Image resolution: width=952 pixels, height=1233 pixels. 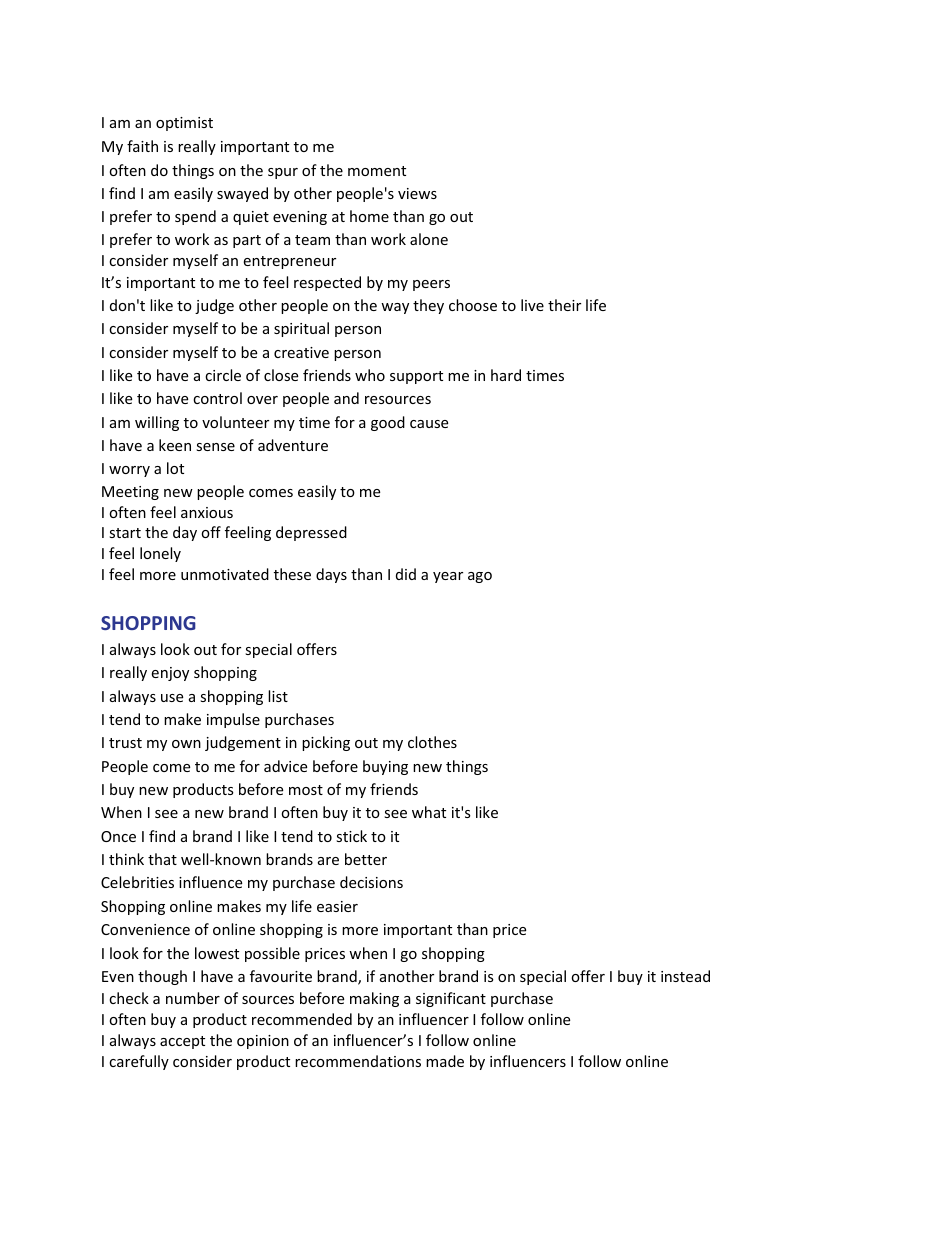 What do you see at coordinates (429, 812) in the screenshot?
I see `what` at bounding box center [429, 812].
